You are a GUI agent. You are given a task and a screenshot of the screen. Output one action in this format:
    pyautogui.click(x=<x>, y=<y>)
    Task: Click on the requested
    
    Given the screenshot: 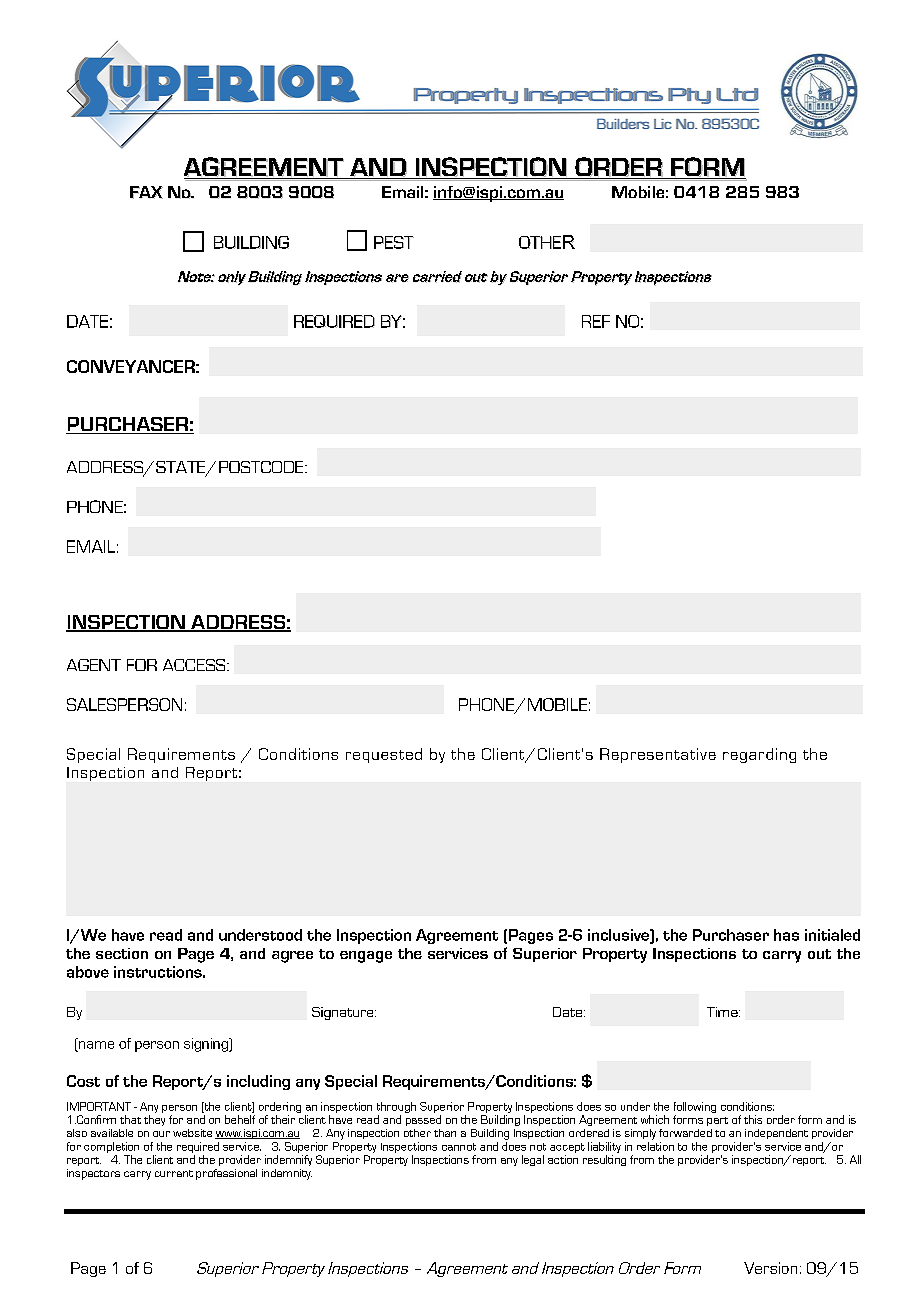 What is the action you would take?
    pyautogui.click(x=384, y=755)
